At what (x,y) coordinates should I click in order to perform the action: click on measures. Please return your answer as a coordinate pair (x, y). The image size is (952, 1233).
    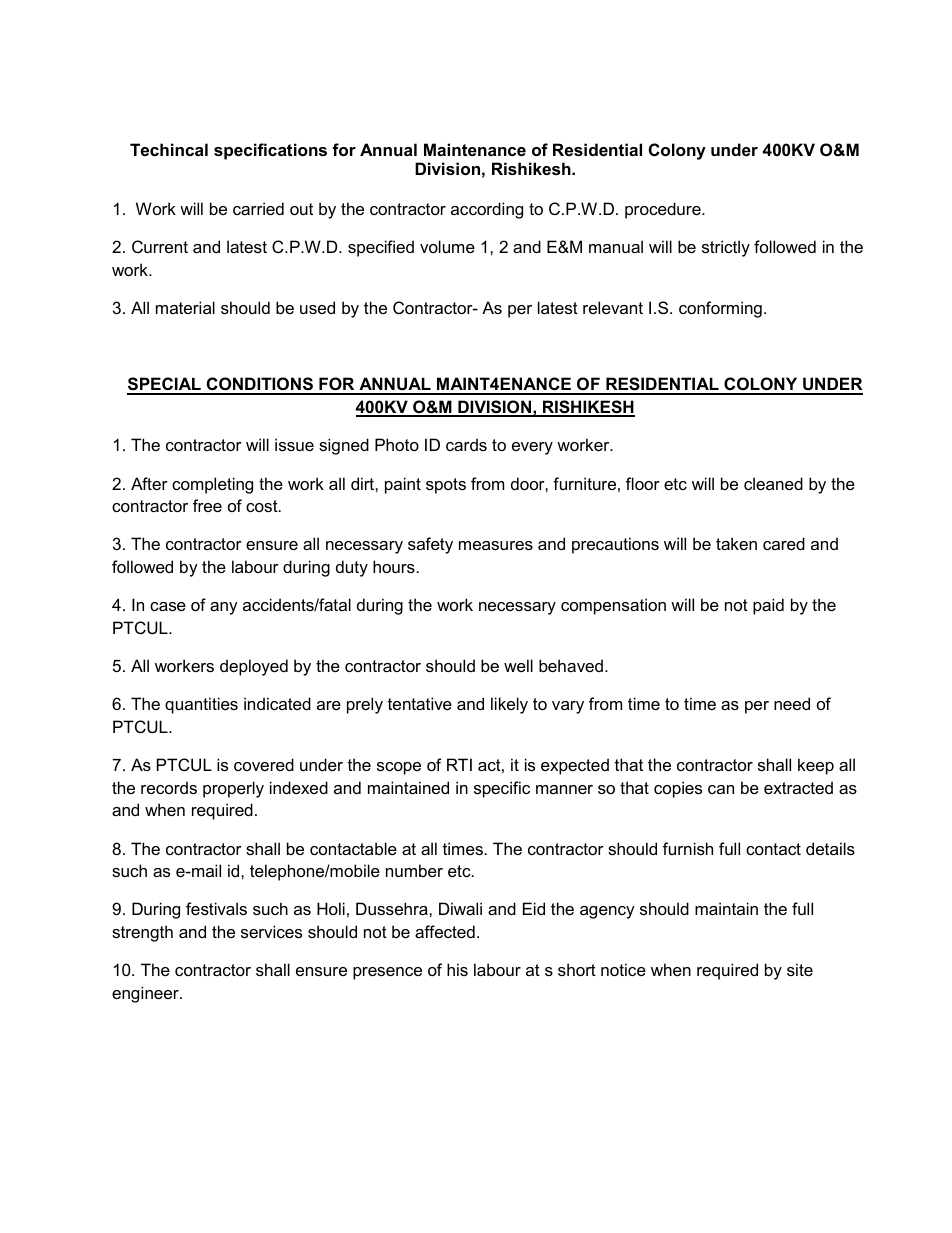
    Looking at the image, I should click on (496, 545).
